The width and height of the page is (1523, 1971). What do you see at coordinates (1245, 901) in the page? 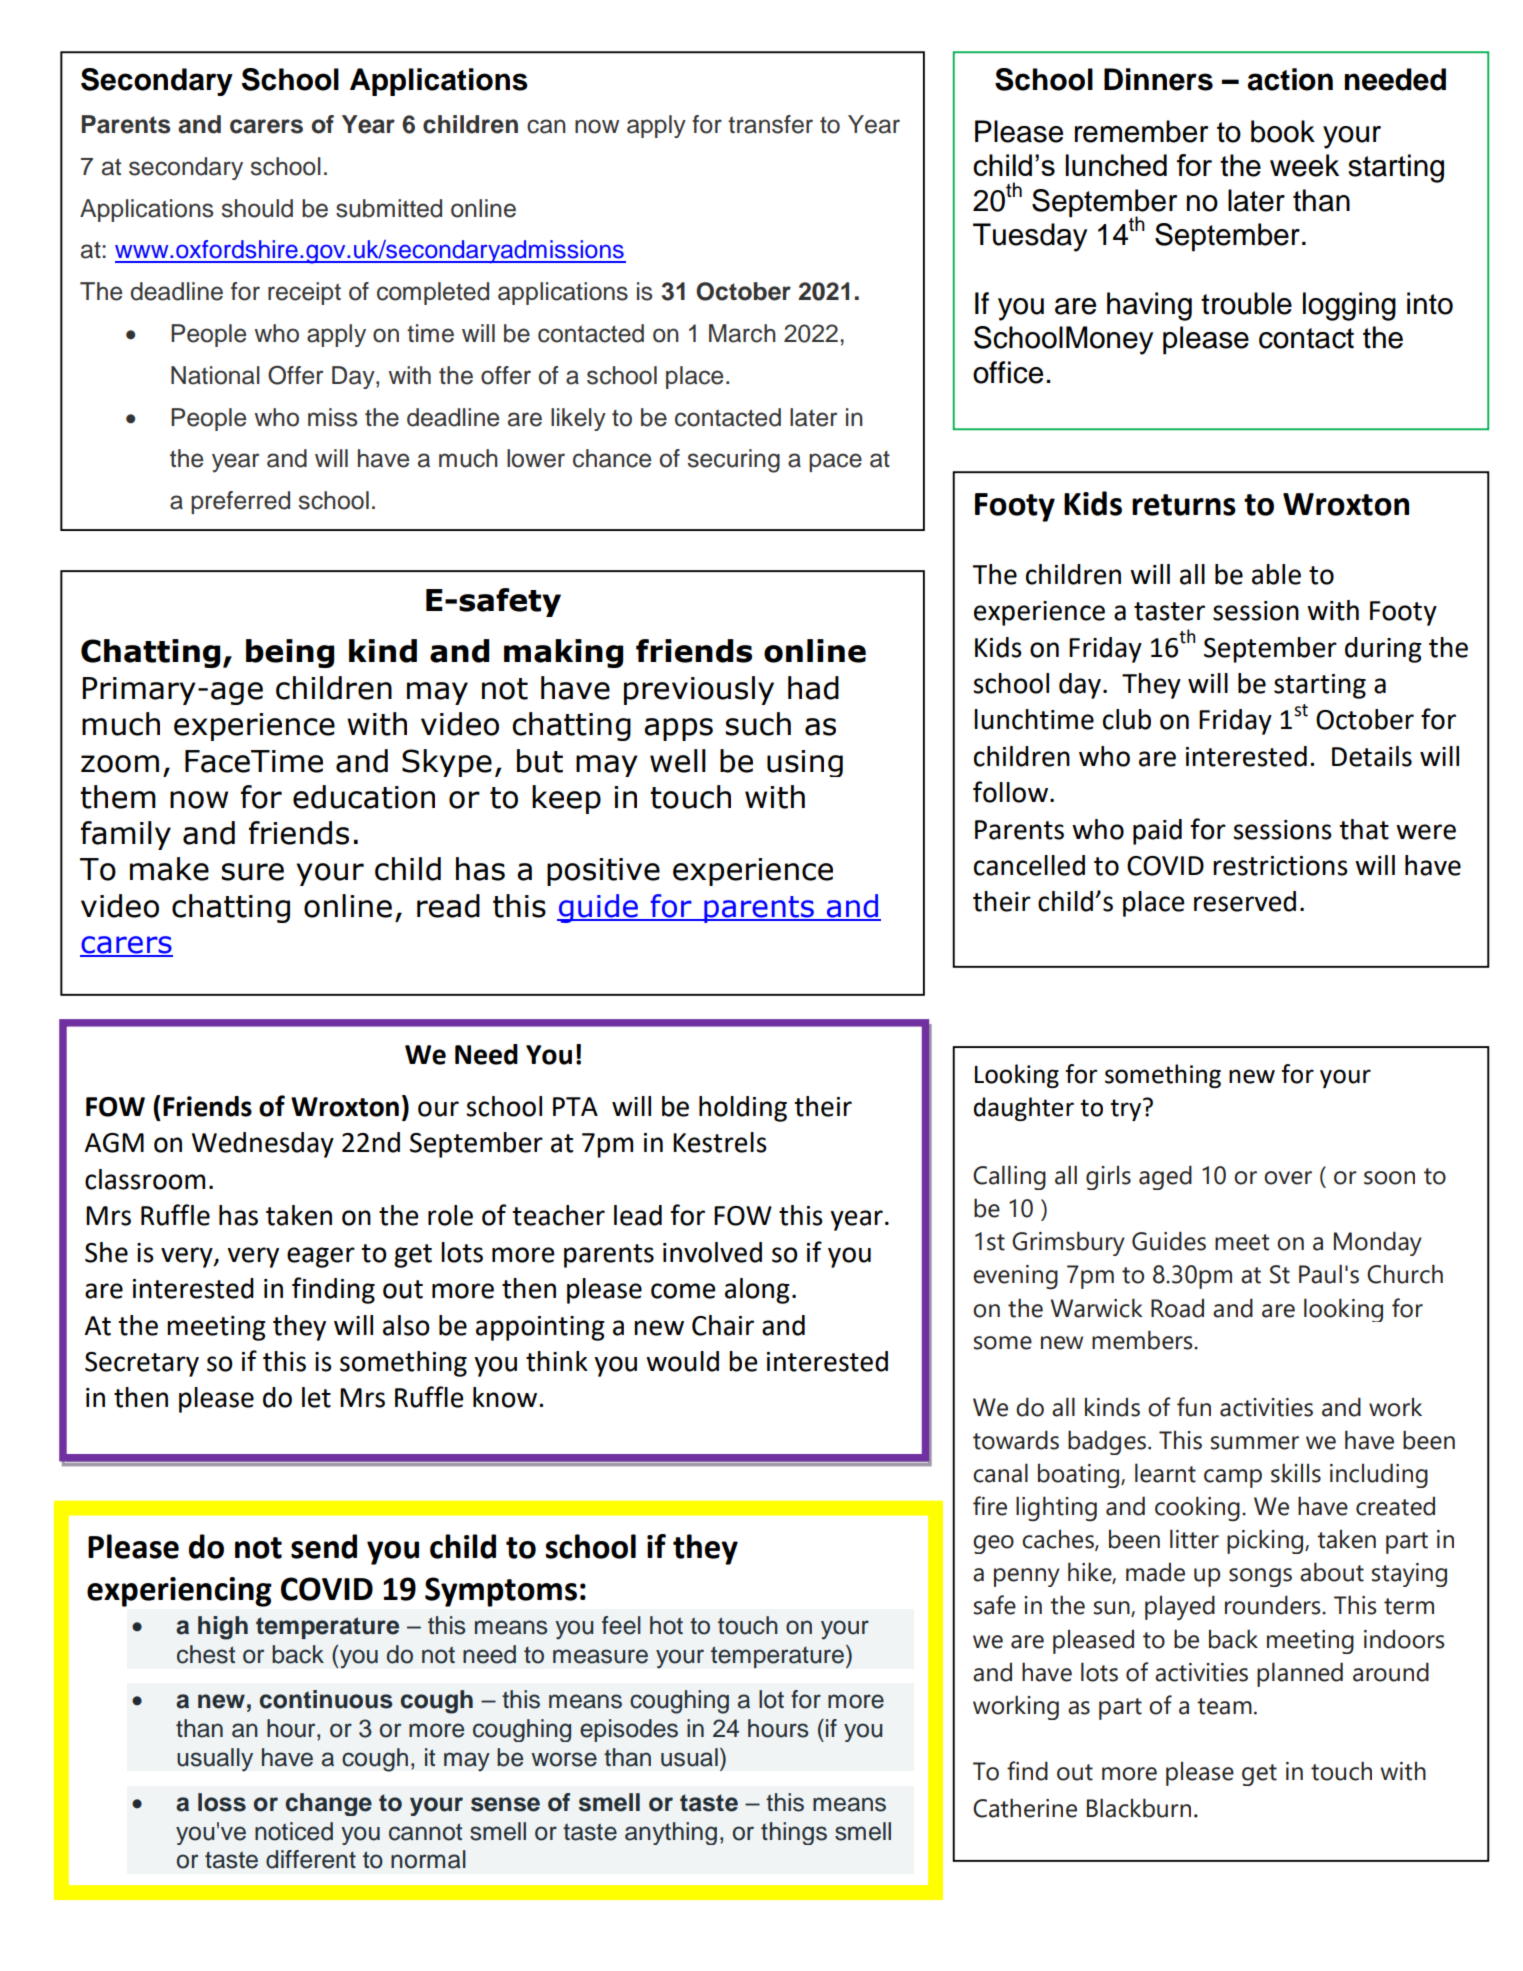
I see `reserved` at bounding box center [1245, 901].
